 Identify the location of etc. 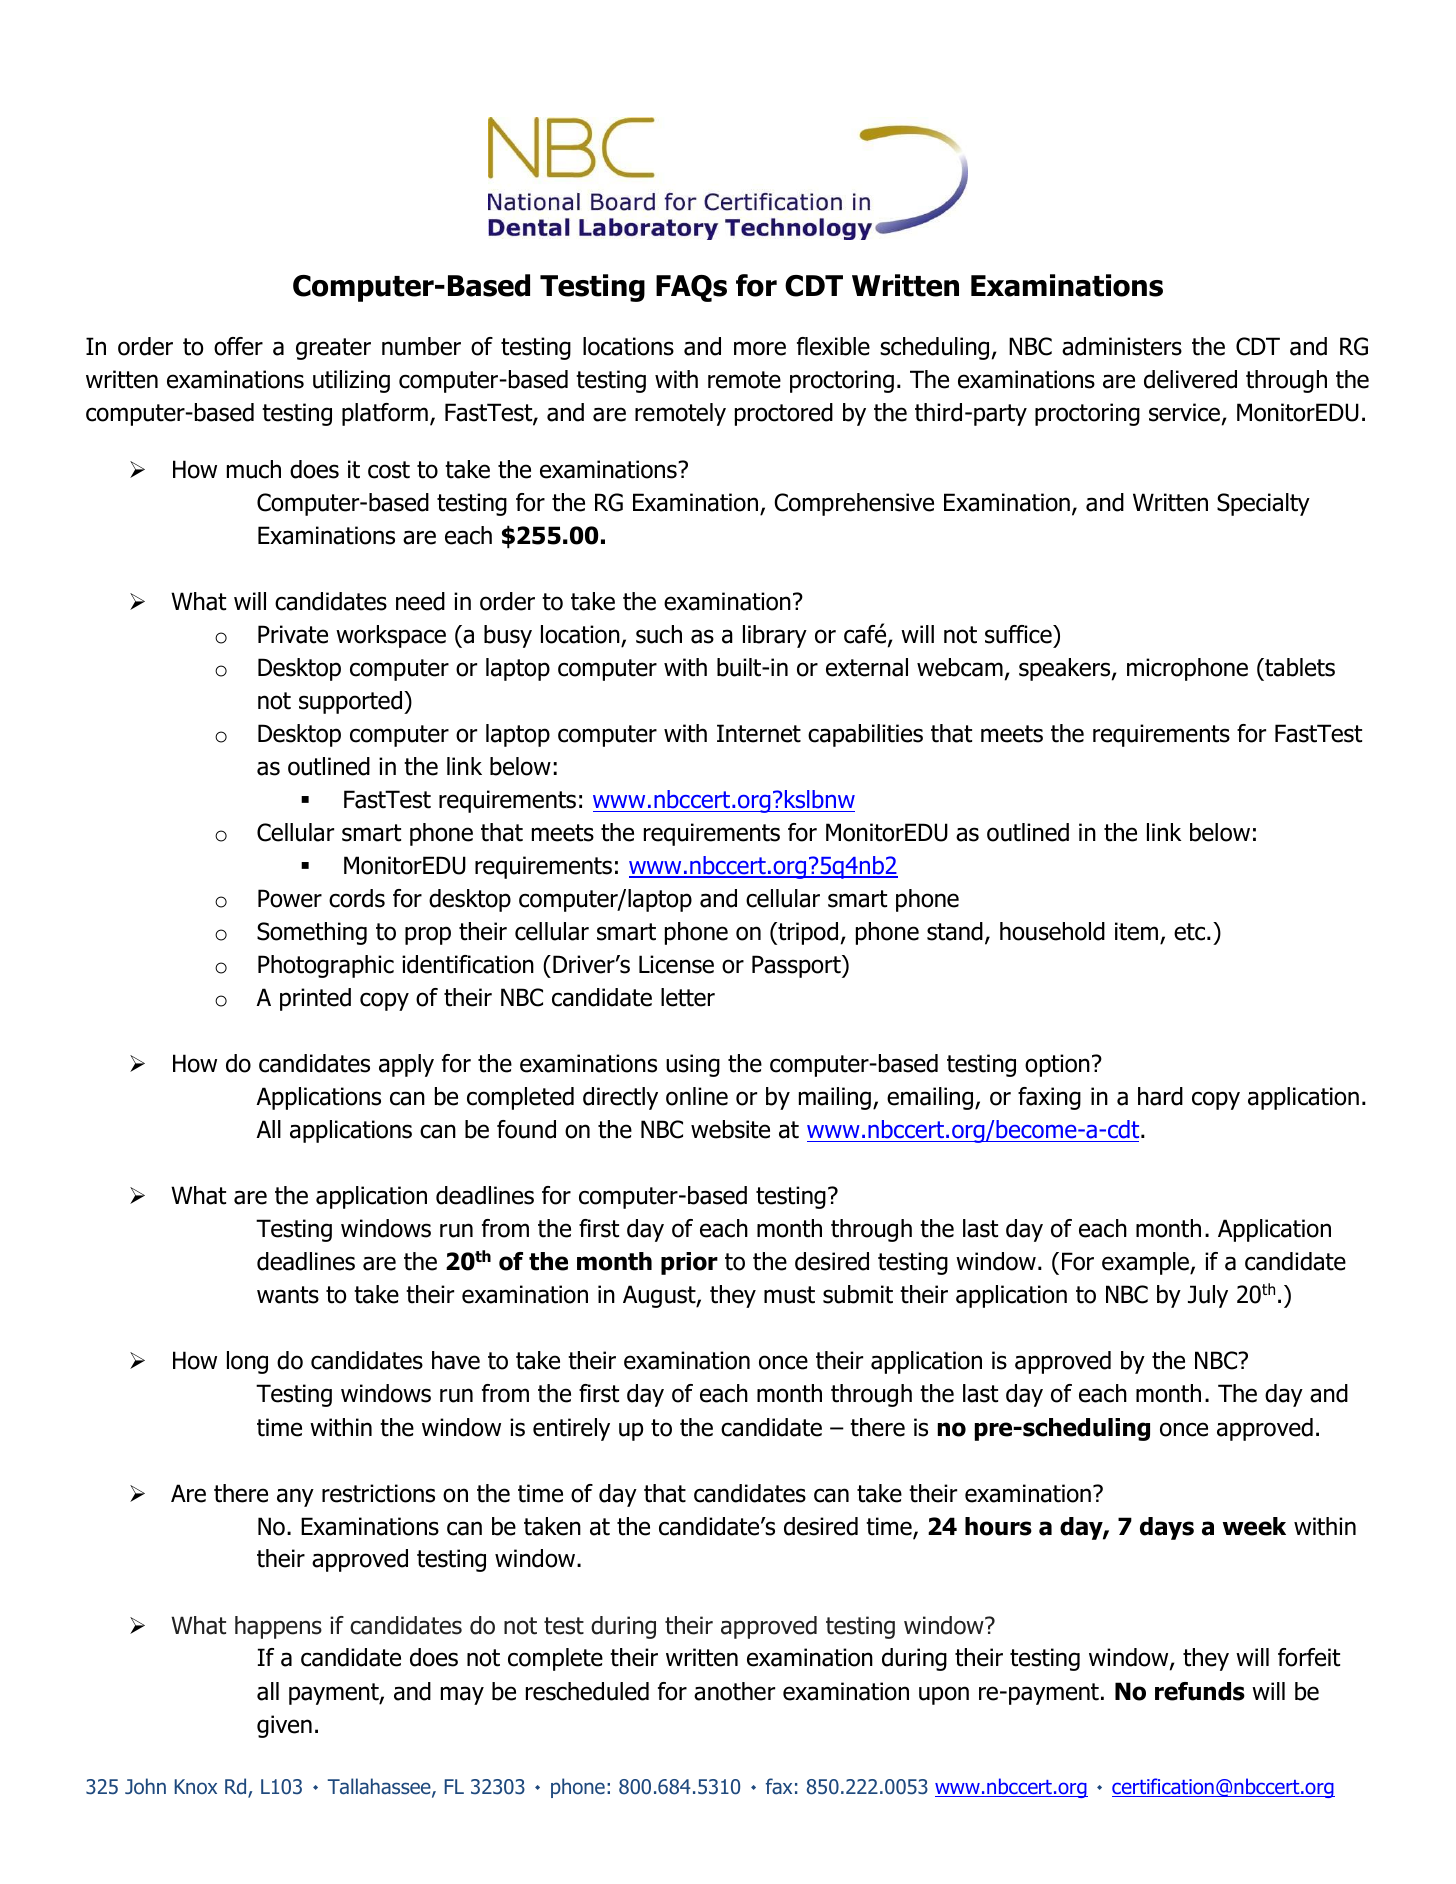
(1191, 932).
